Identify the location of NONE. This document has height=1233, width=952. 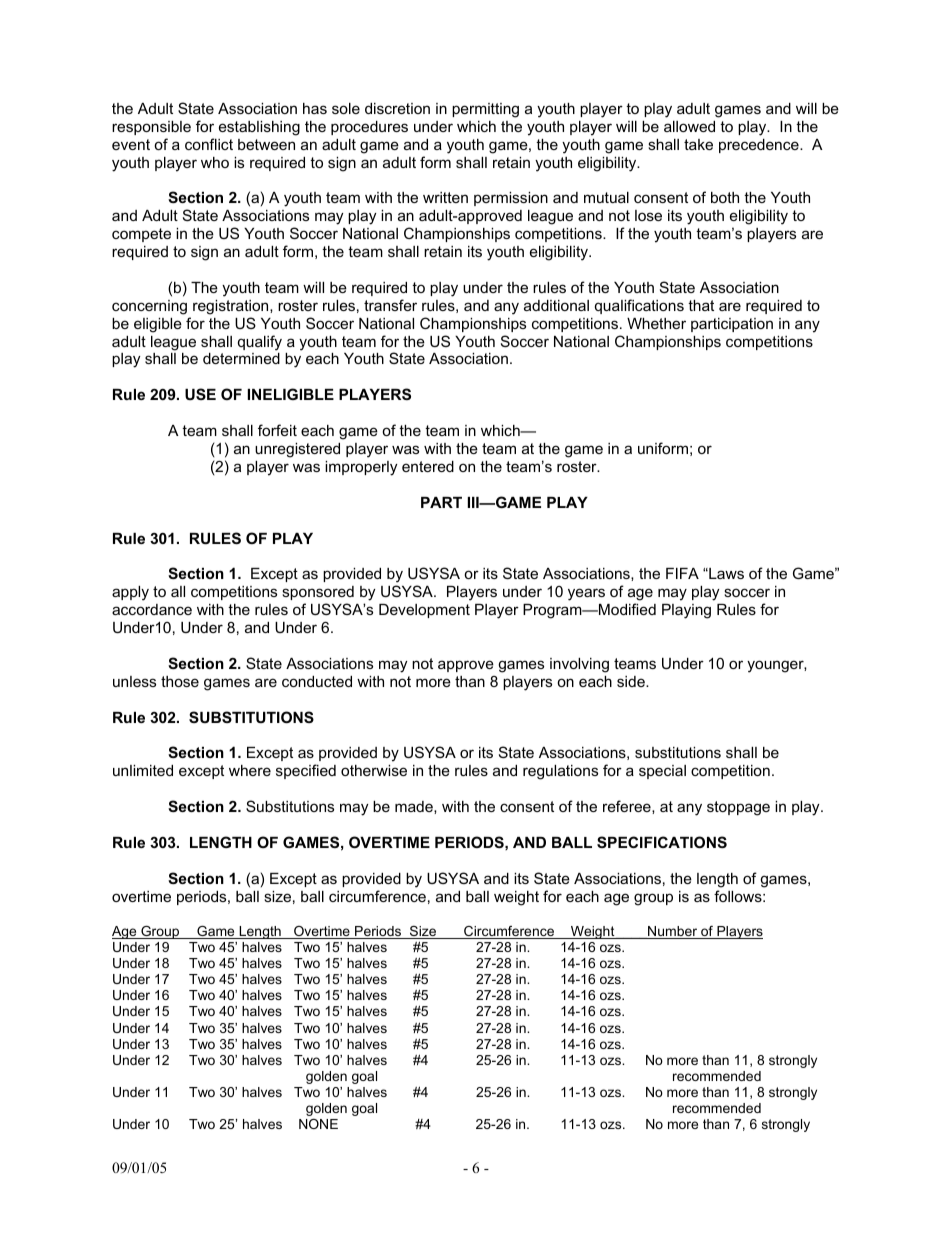
(318, 1124).
